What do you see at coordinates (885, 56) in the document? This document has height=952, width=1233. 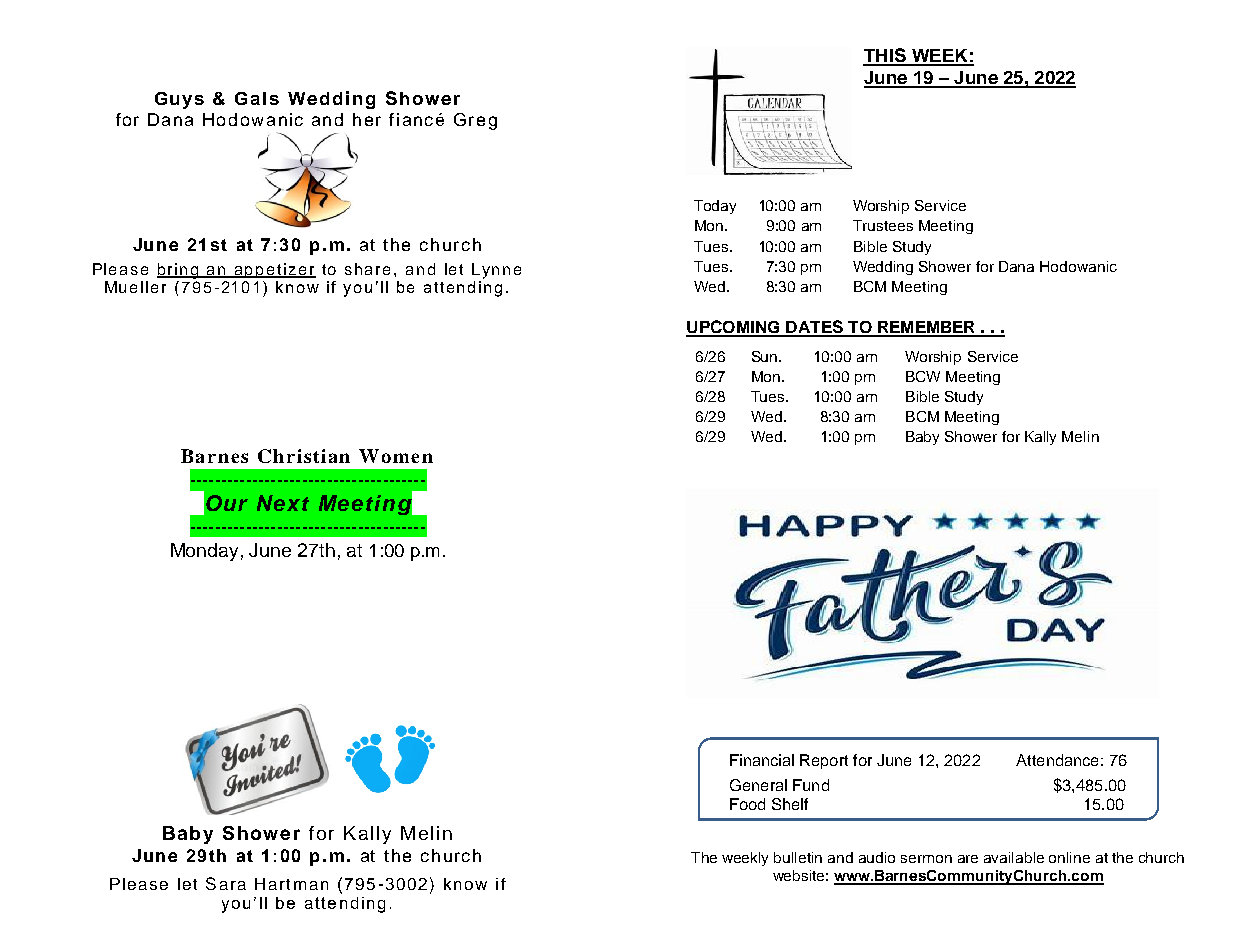 I see `THIS` at bounding box center [885, 56].
